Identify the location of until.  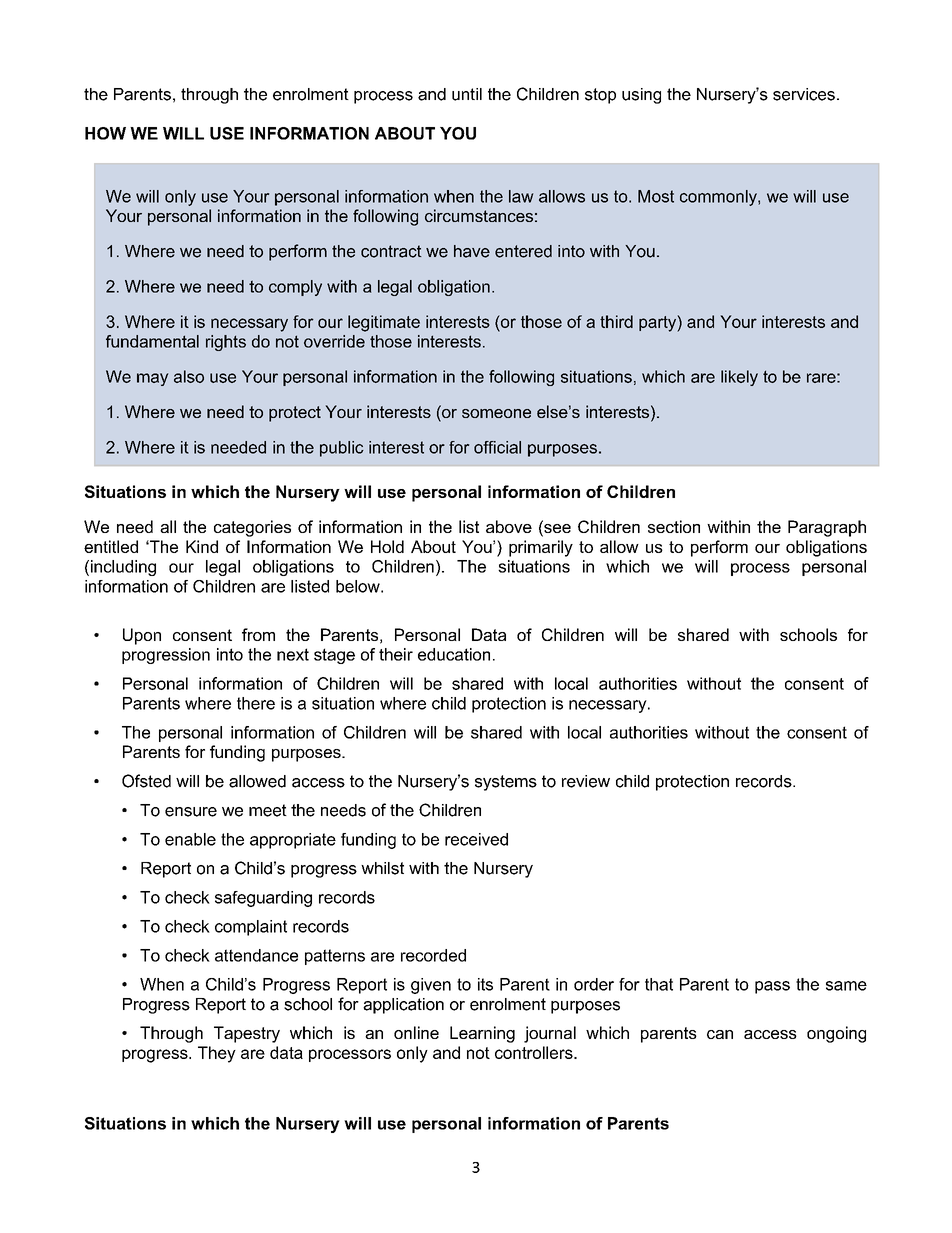
(467, 94).
